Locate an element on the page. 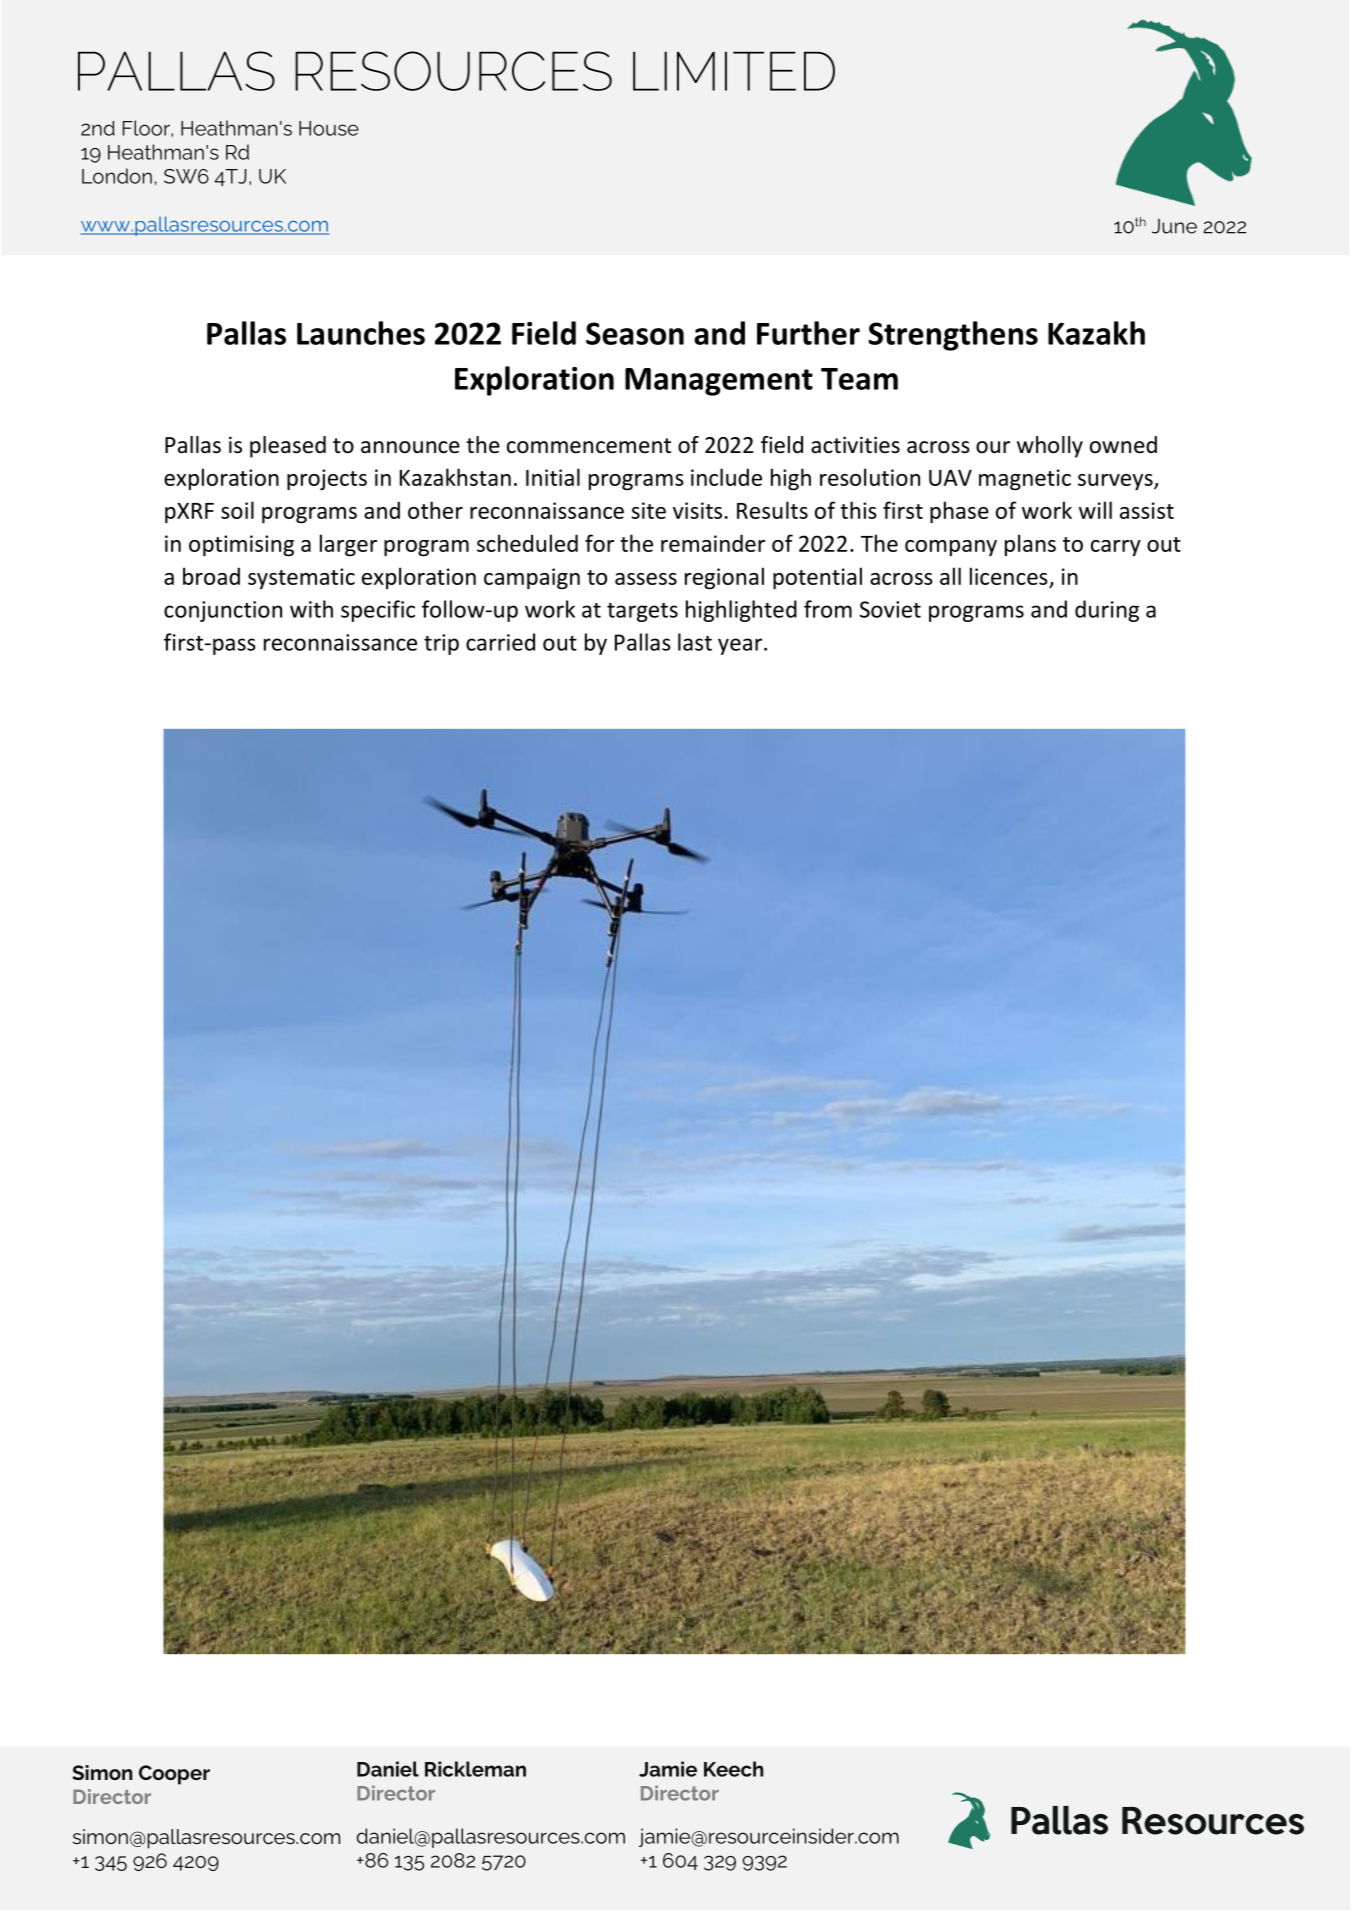 Image resolution: width=1352 pixels, height=1913 pixels. trip is located at coordinates (441, 644).
